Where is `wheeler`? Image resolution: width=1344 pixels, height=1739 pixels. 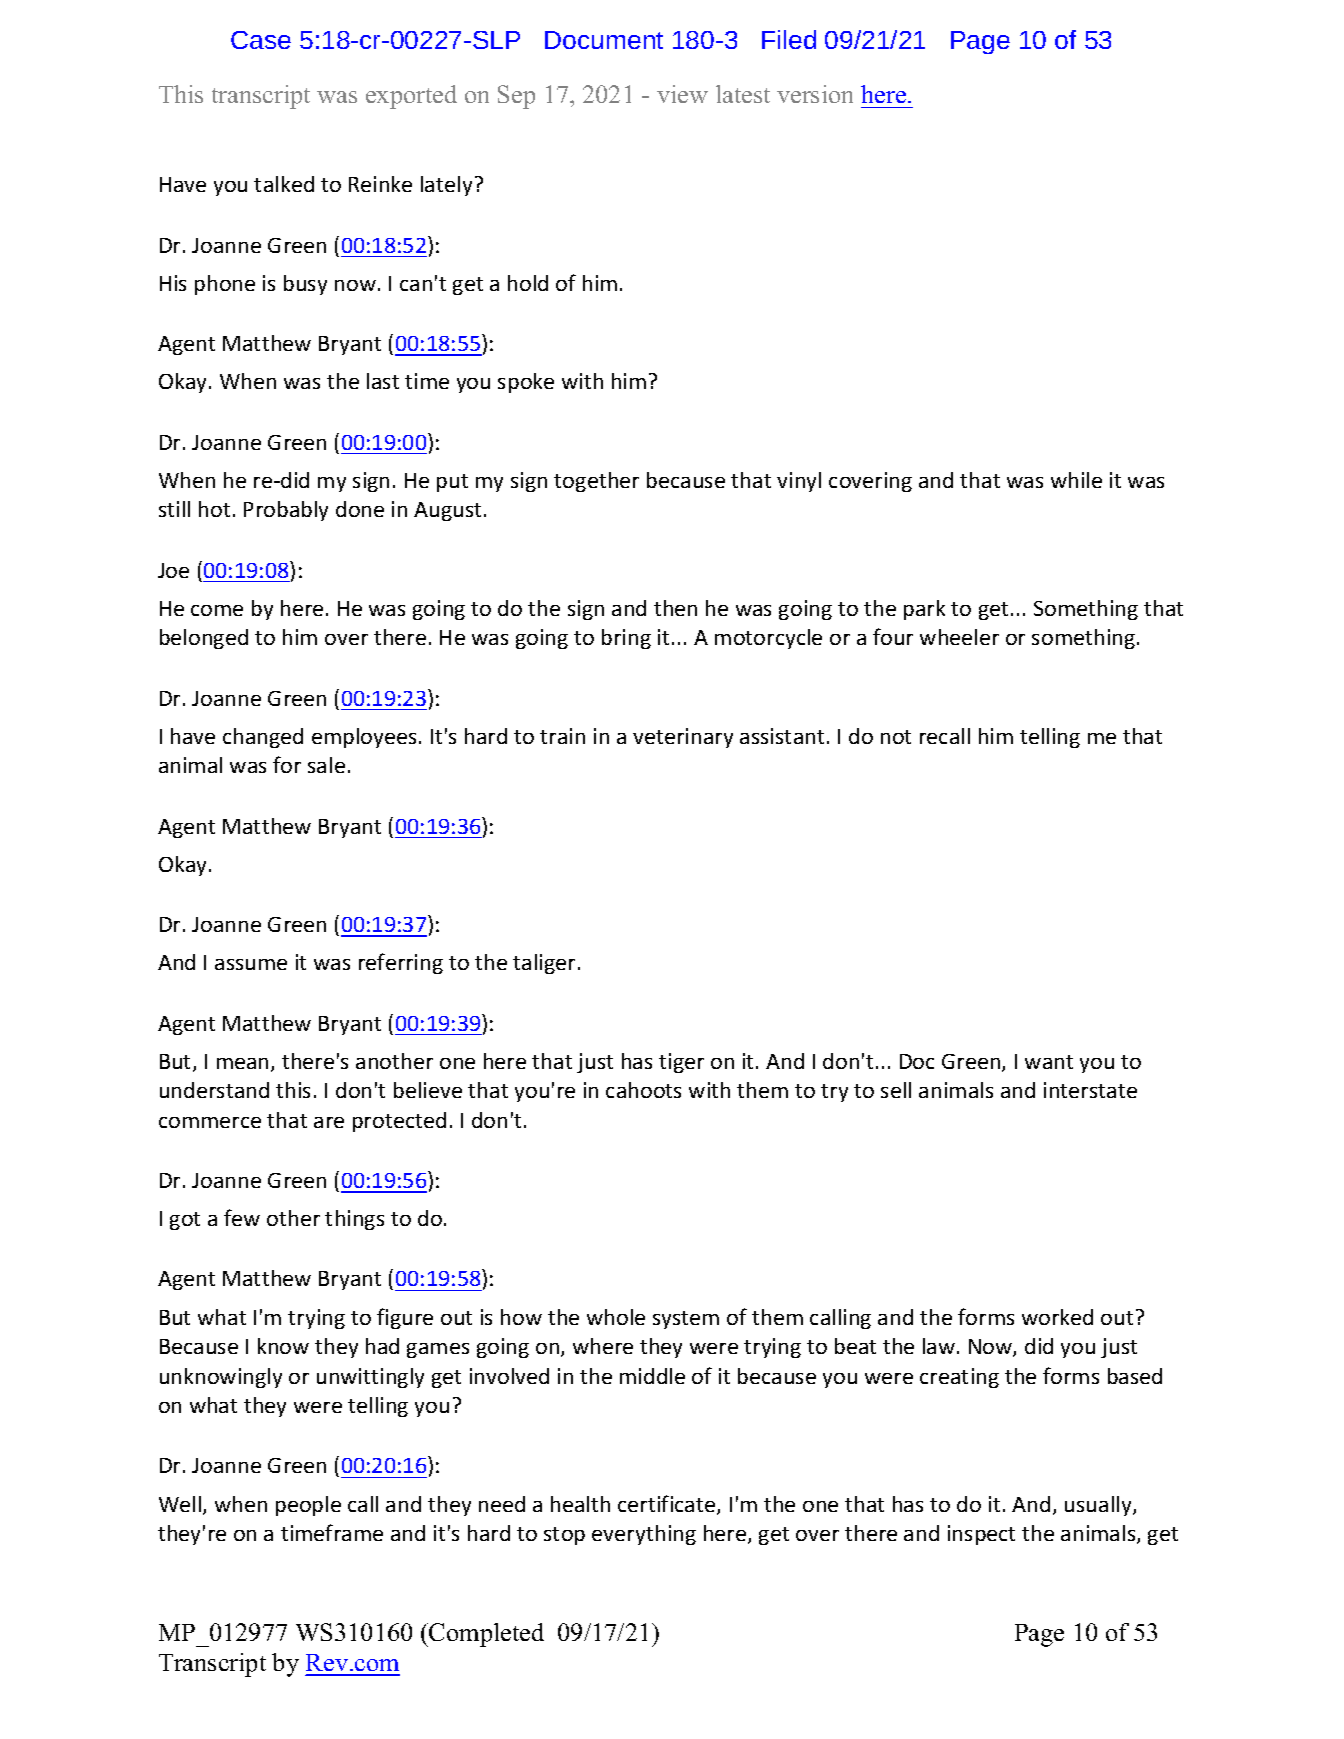
wheeler is located at coordinates (959, 637).
